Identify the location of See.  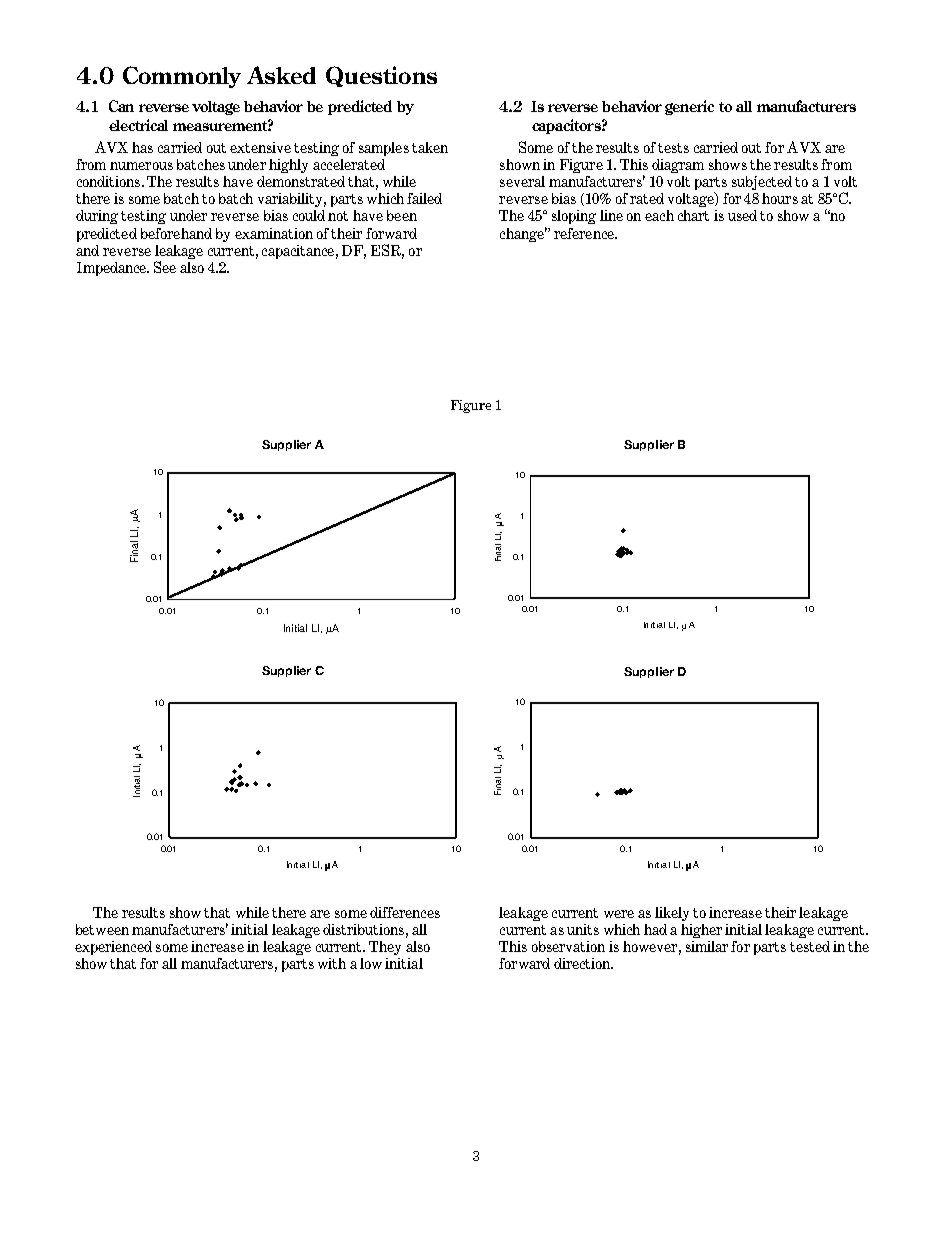
(165, 267).
